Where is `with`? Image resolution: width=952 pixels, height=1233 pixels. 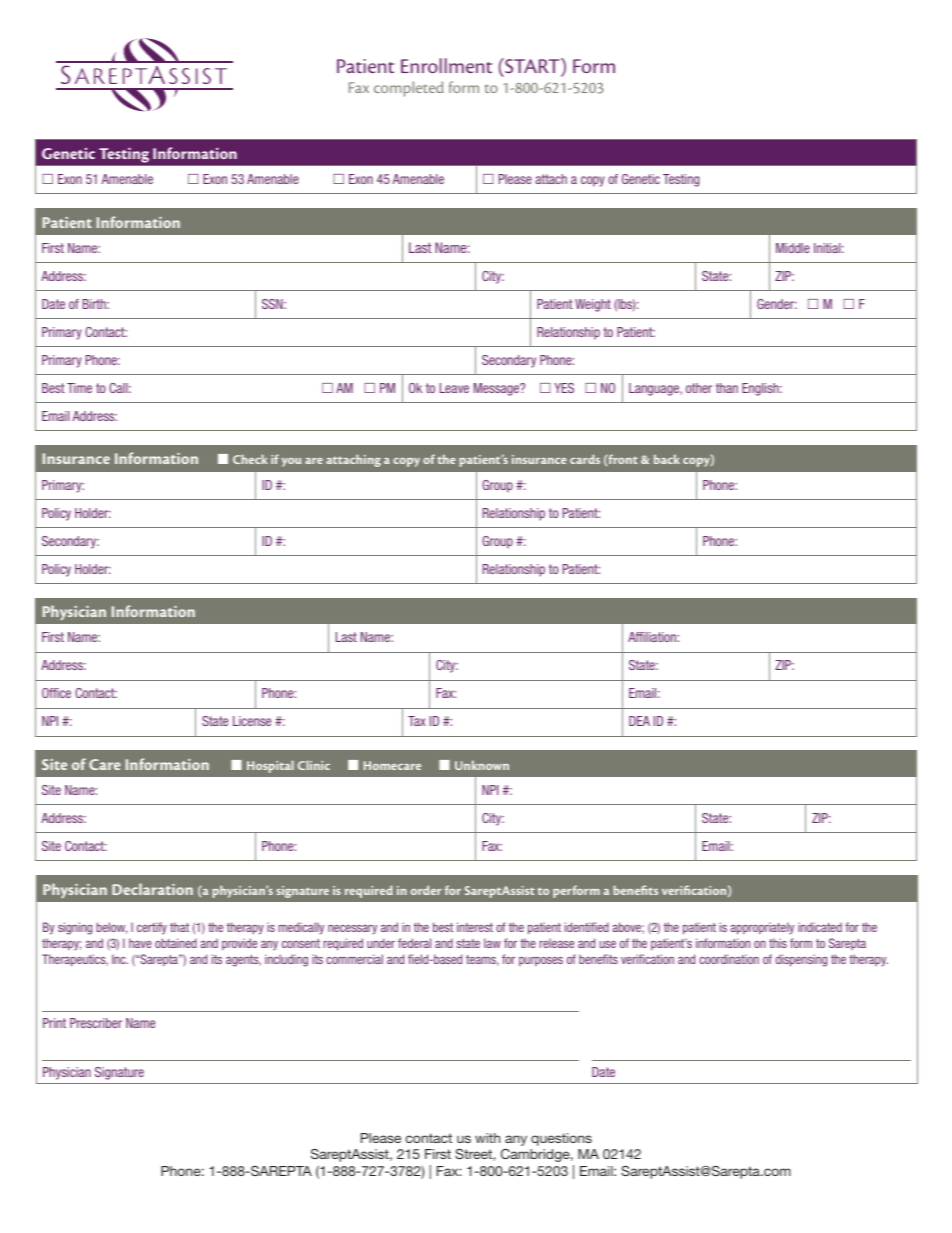 with is located at coordinates (487, 1138).
